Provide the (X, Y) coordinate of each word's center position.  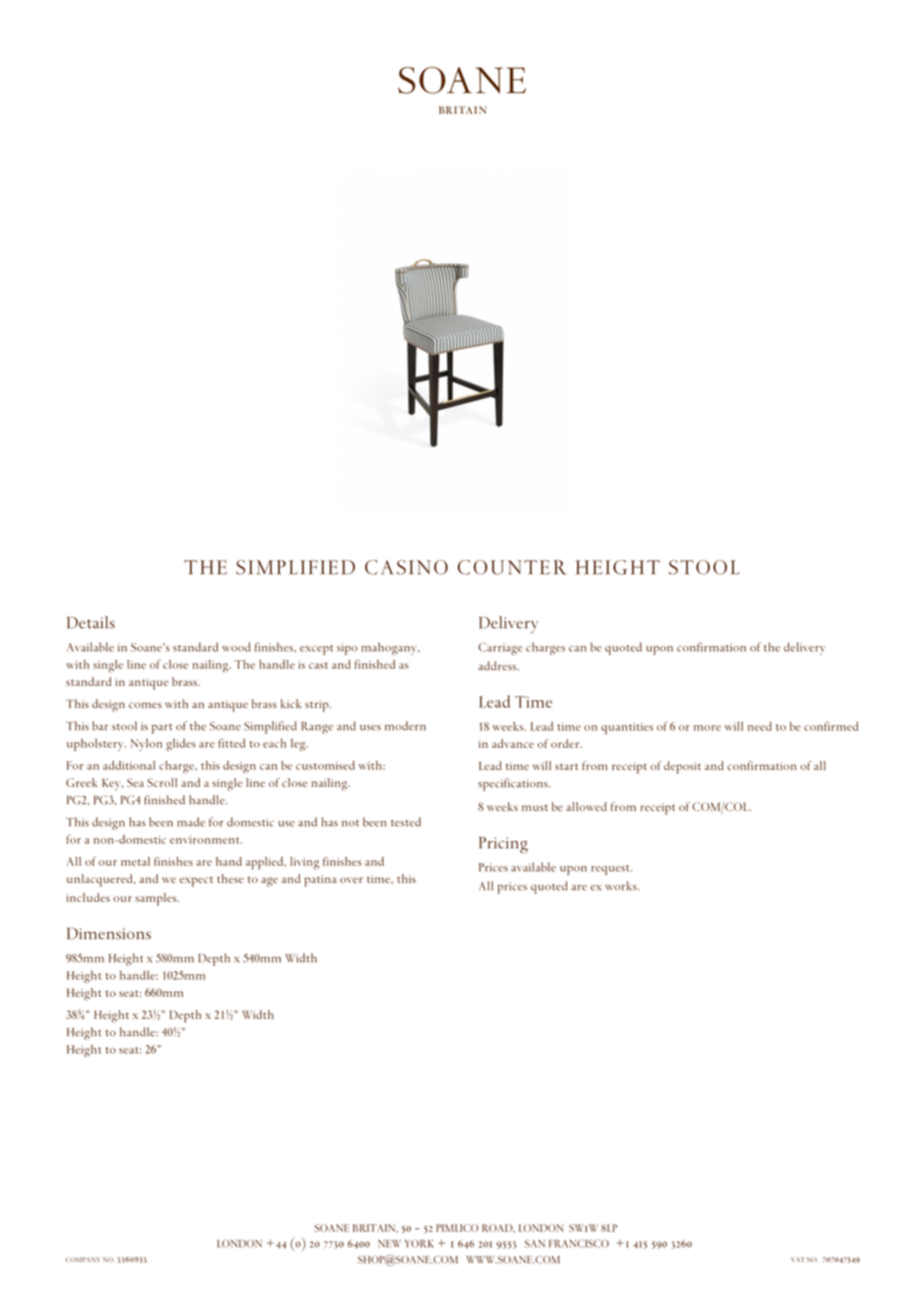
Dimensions (109, 934)
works (622, 885)
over (351, 880)
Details (91, 622)
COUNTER (512, 567)
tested (406, 822)
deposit (682, 767)
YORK (419, 1244)
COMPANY (82, 1259)
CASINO (406, 567)
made (191, 822)
